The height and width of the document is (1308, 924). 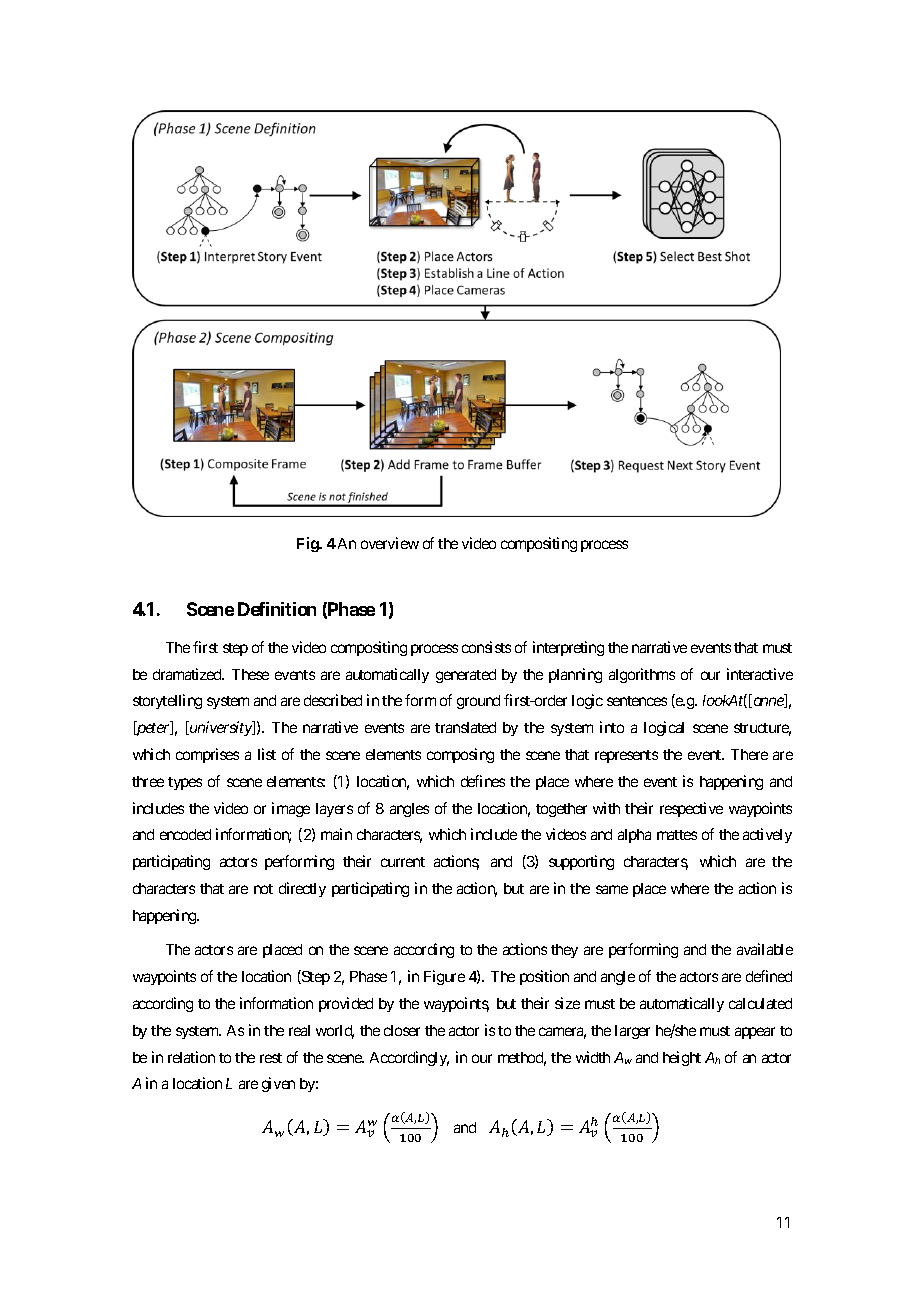 I want to click on generated, so click(x=466, y=676).
